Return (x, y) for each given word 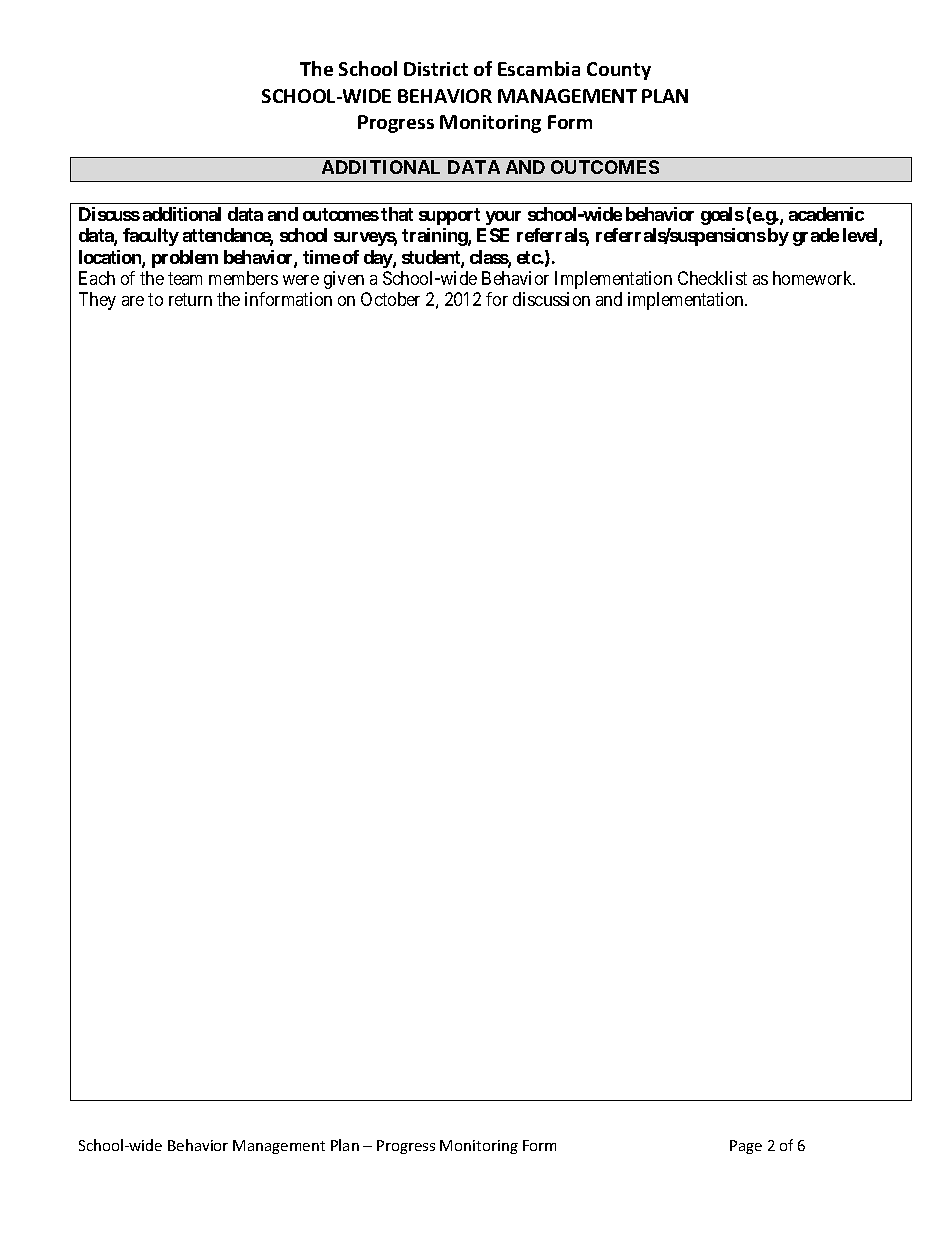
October (390, 299)
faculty (151, 237)
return (190, 300)
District (436, 69)
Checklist (712, 278)
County (619, 71)
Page (746, 1147)
